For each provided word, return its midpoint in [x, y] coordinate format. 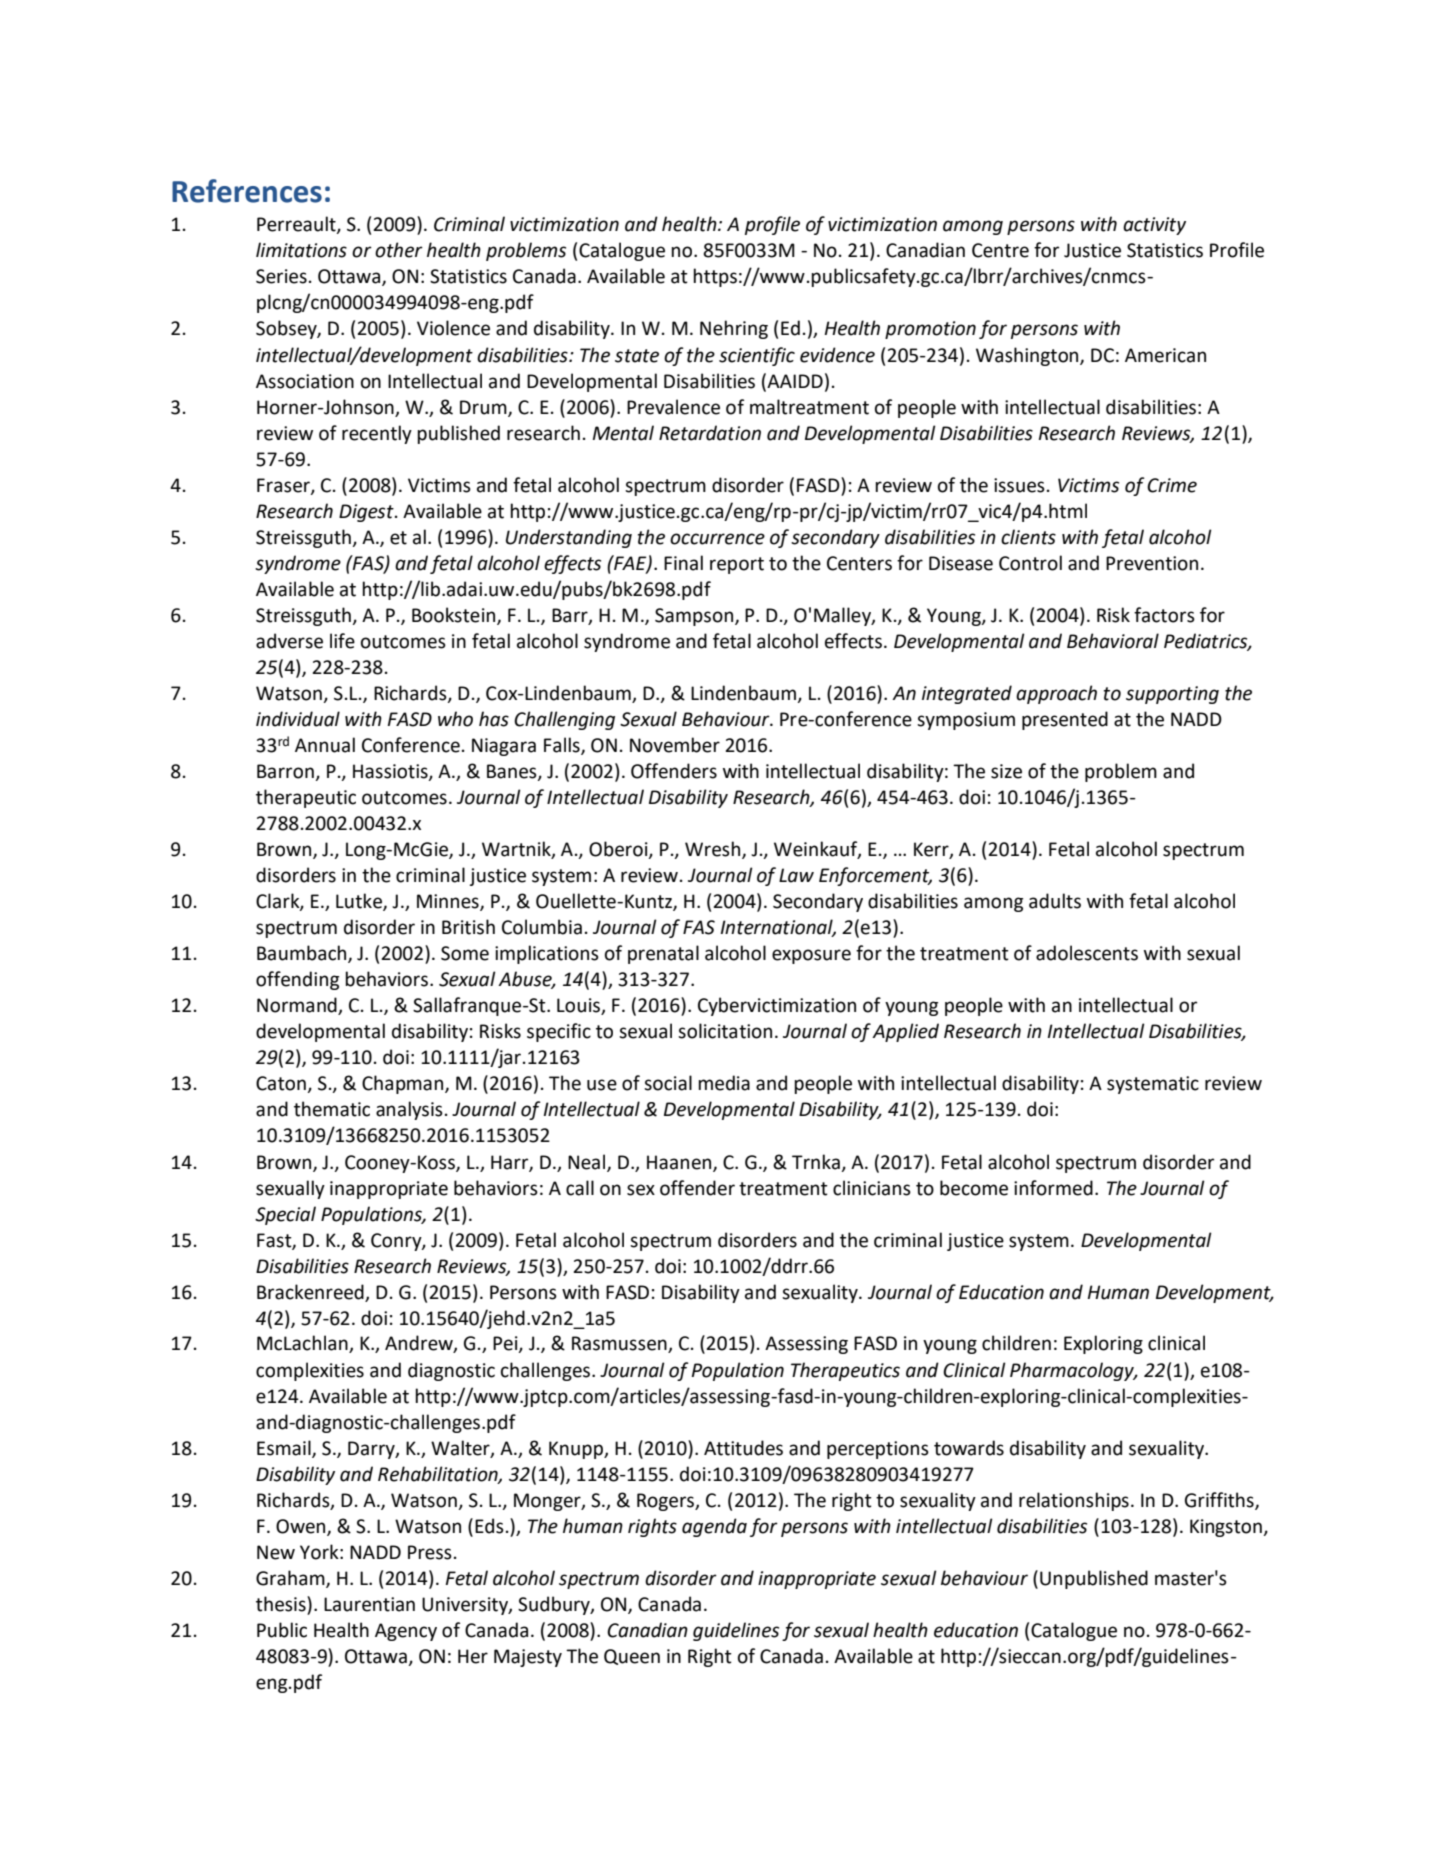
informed [1053, 1188]
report [737, 565]
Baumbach [303, 954]
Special [285, 1215]
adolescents [1087, 953]
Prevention [1152, 563]
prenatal [663, 954]
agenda [714, 1527]
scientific [757, 356]
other [399, 250]
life [342, 641]
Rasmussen [620, 1344]
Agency [406, 1632]
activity [1154, 226]
